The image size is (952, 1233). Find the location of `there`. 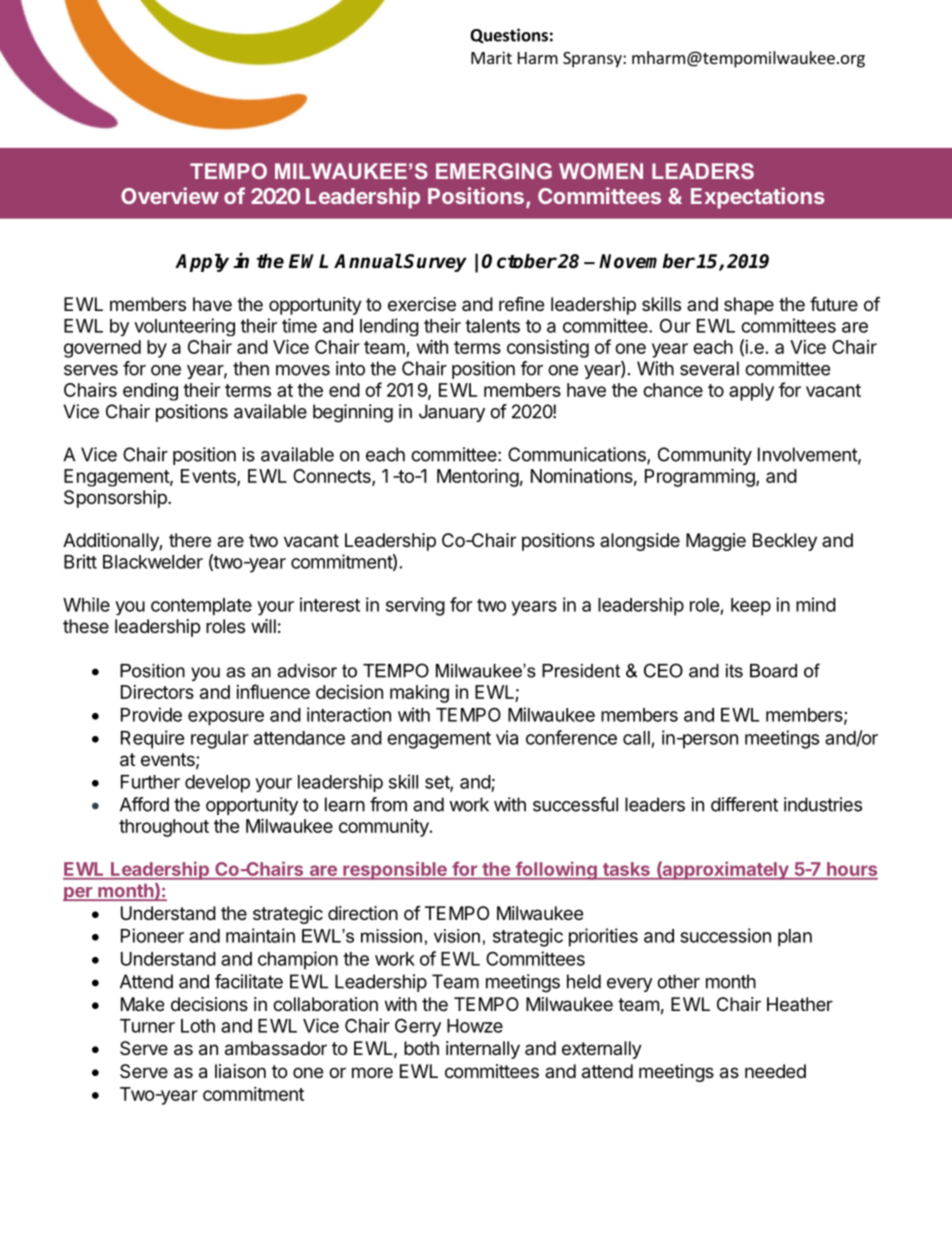

there is located at coordinates (190, 540).
